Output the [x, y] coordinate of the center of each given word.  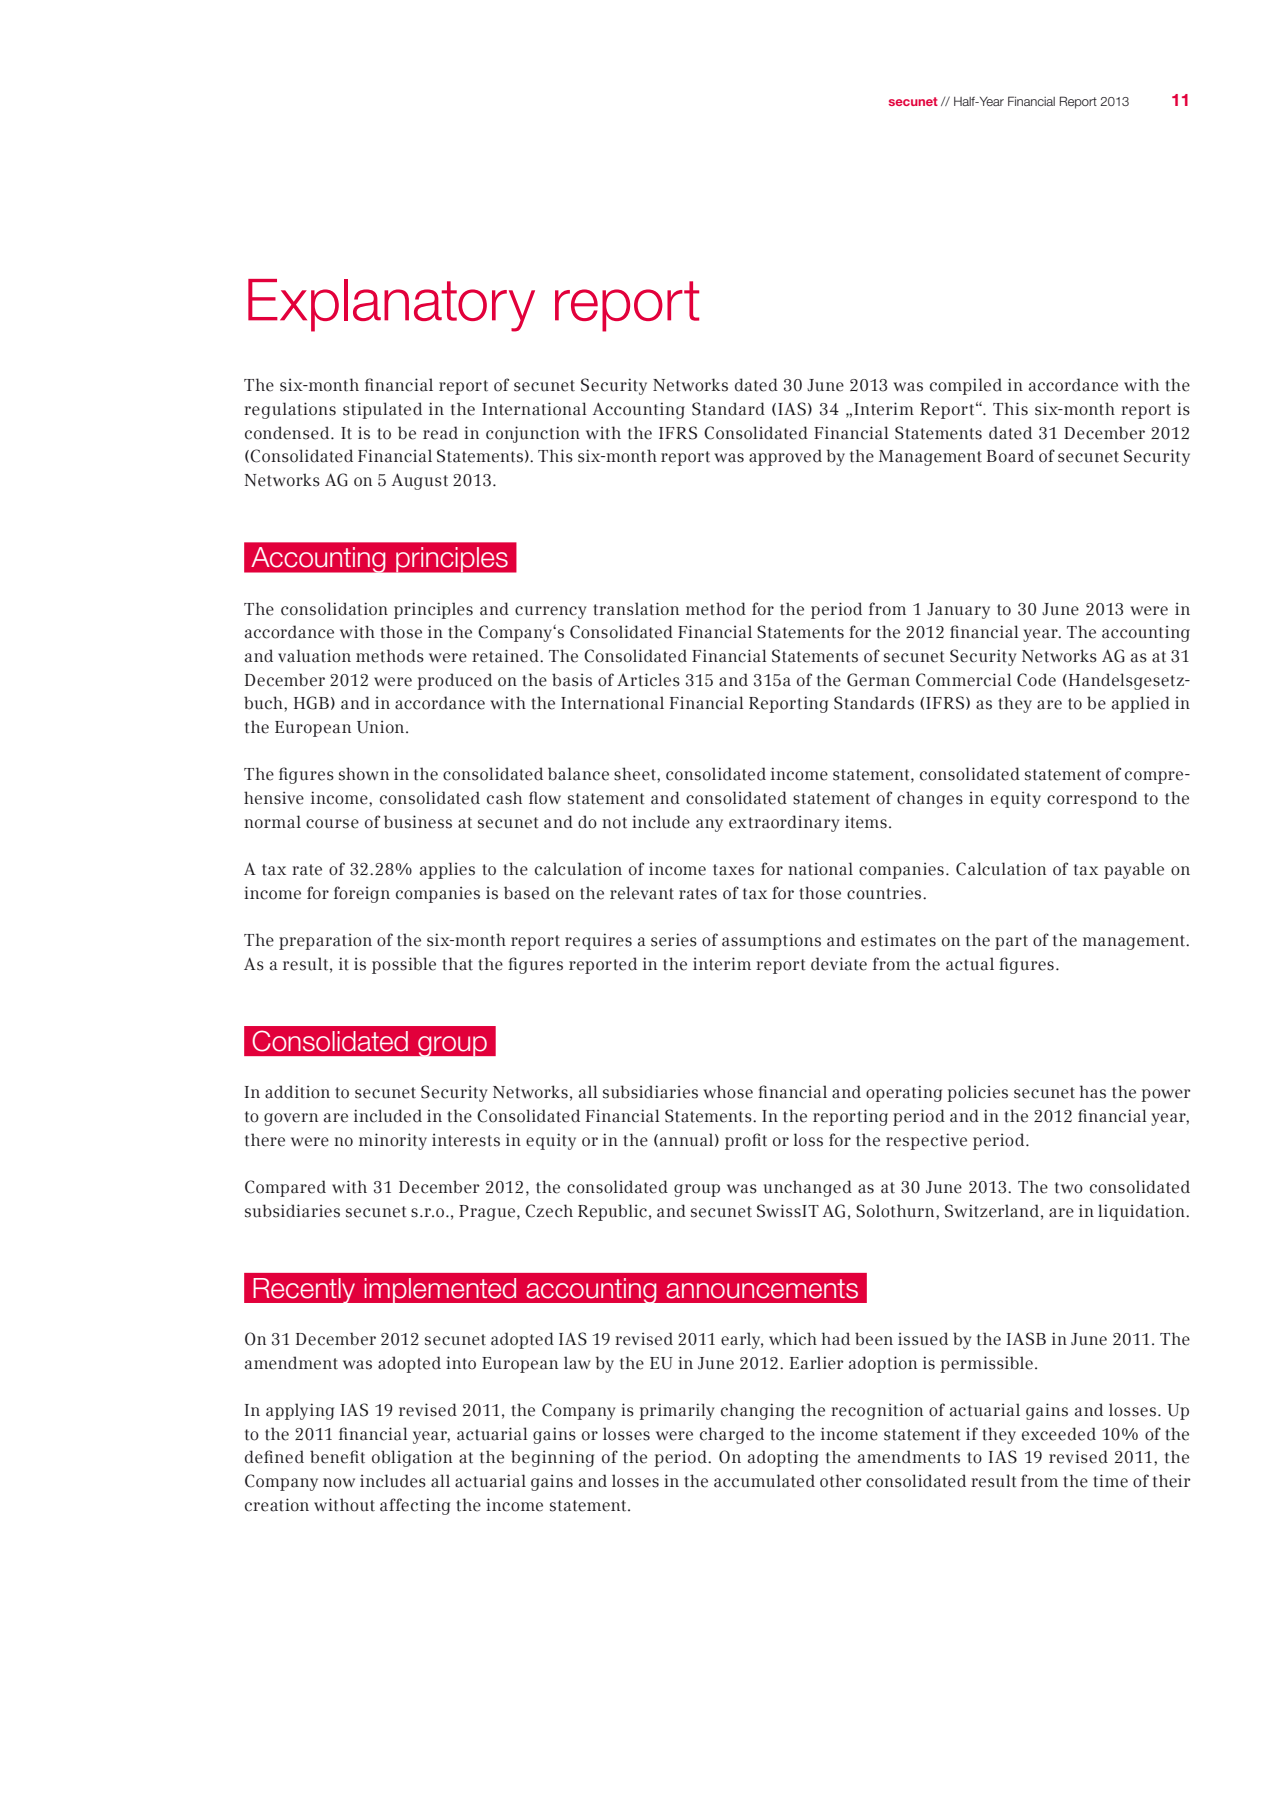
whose [728, 1092]
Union [382, 727]
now [339, 1483]
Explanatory [391, 305]
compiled [966, 386]
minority [393, 1141]
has [1093, 1092]
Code [1036, 680]
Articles [648, 680]
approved [785, 457]
